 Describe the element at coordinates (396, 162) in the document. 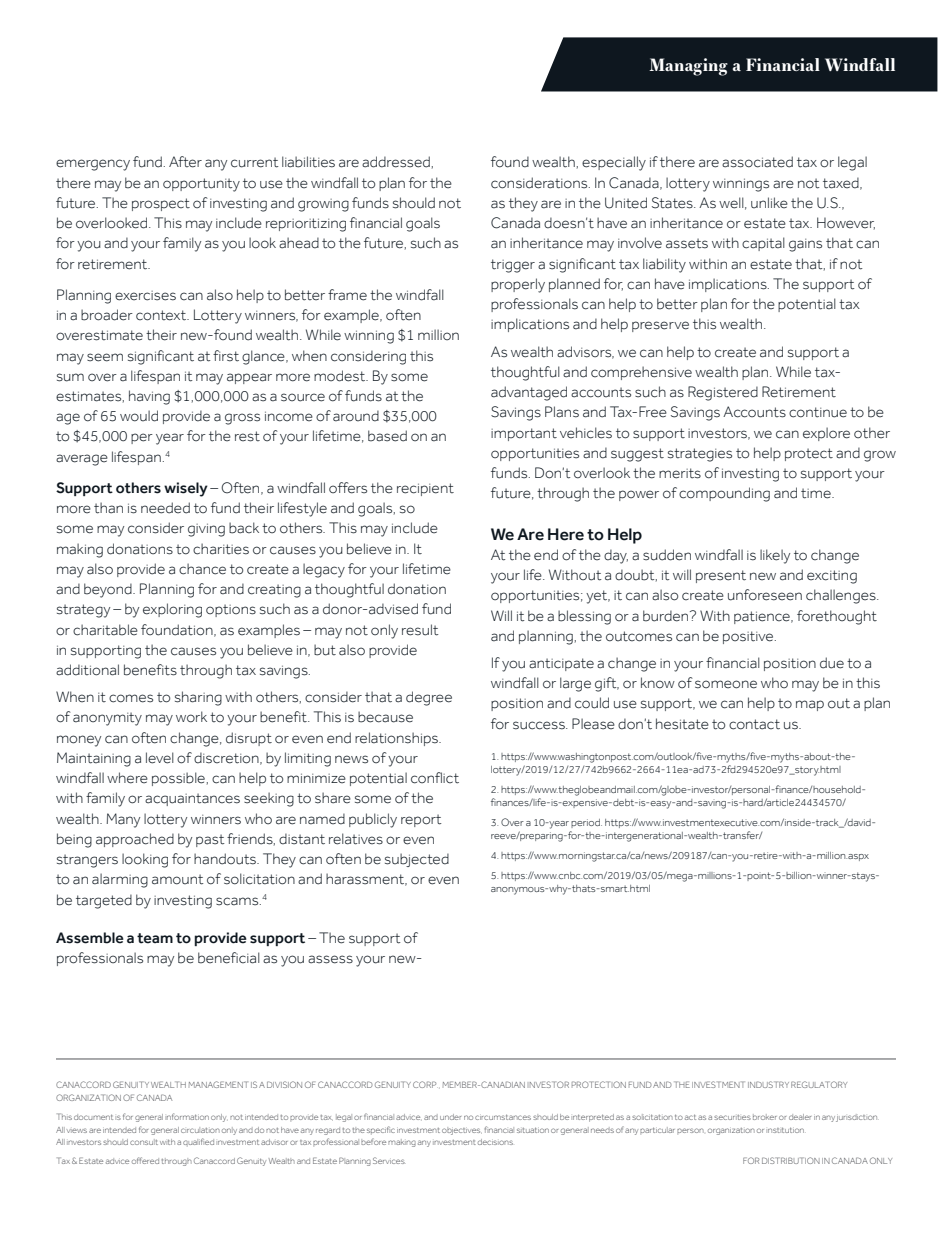

I see `addressed` at that location.
